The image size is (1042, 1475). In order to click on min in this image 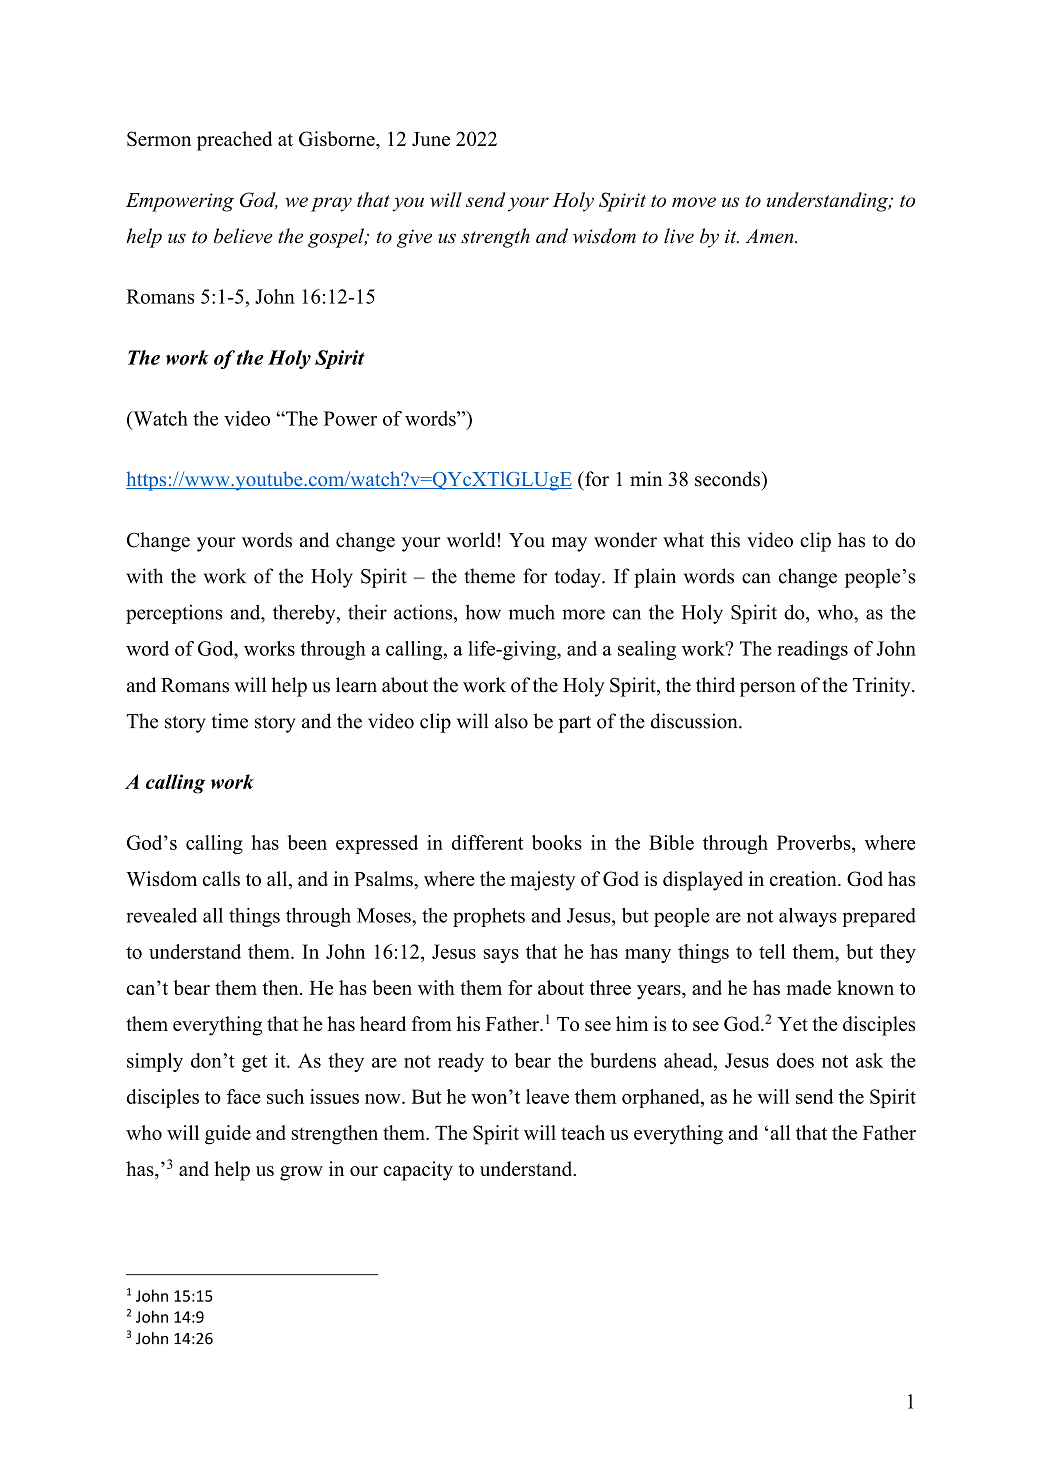, I will do `click(646, 478)`.
